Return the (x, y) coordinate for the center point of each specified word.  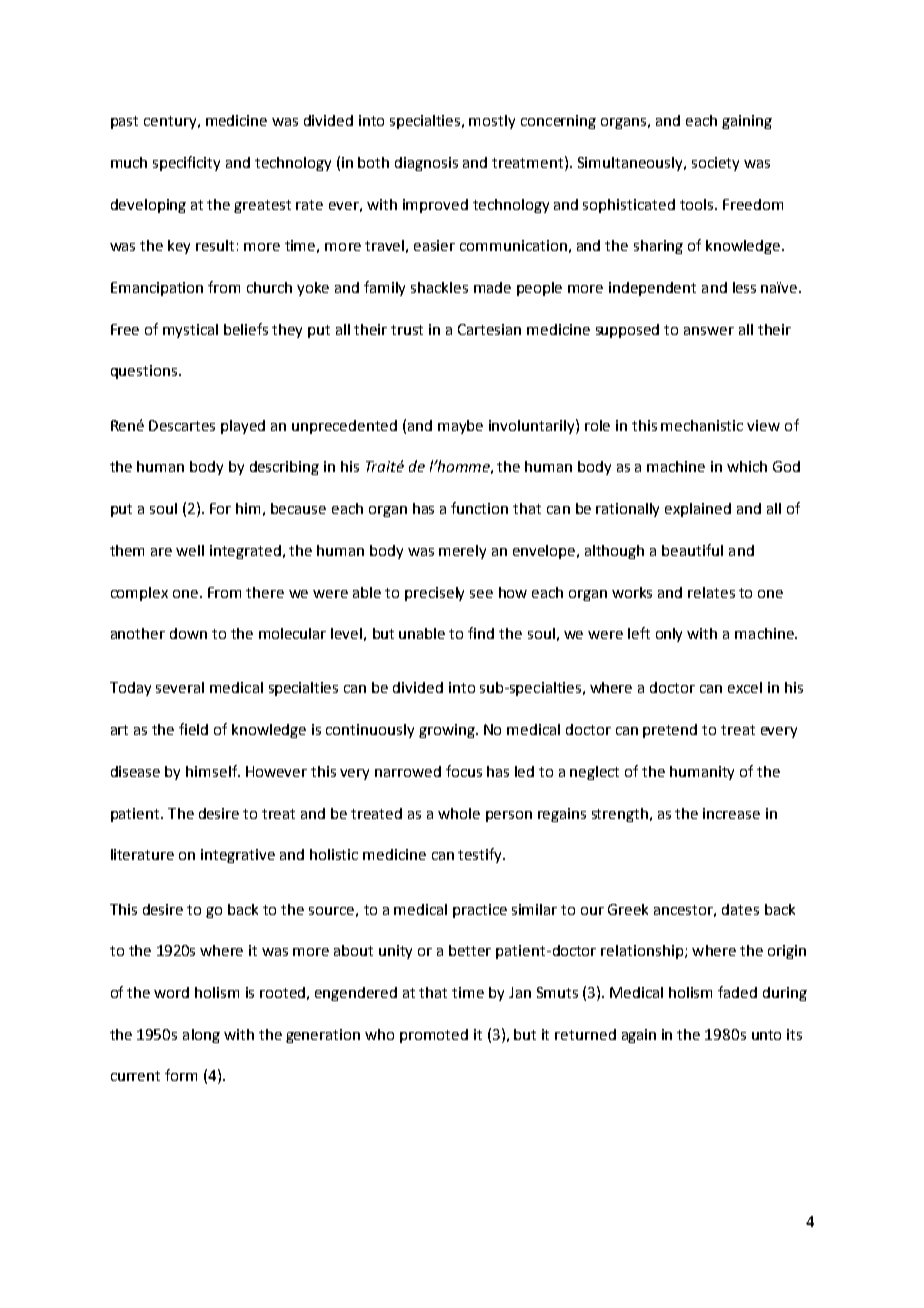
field (193, 729)
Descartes (182, 425)
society (715, 164)
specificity (186, 163)
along (201, 1036)
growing (448, 731)
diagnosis (426, 164)
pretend (670, 731)
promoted (434, 1036)
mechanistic (702, 425)
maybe (460, 427)
